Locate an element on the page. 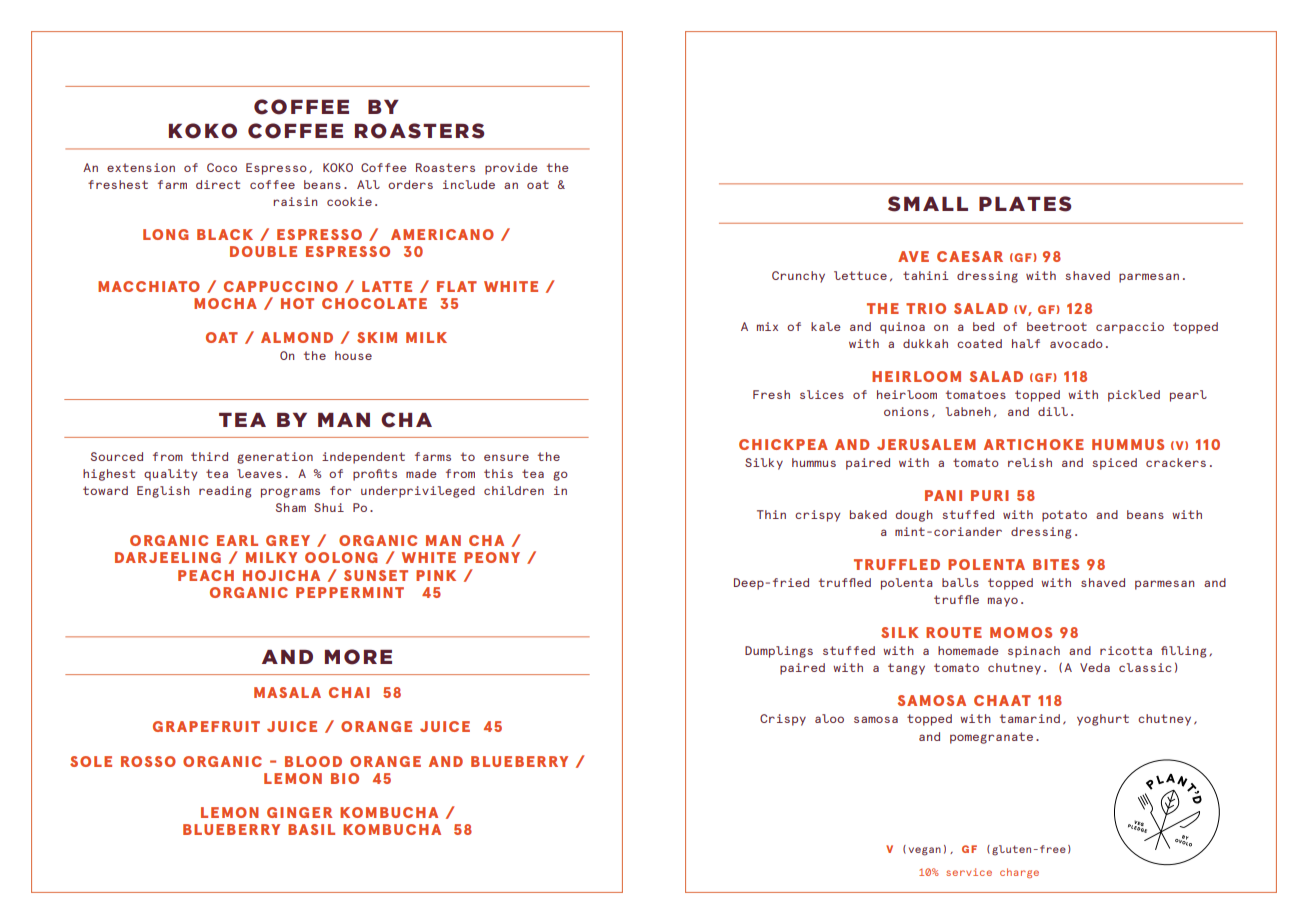 The width and height of the document is (1308, 924). provide is located at coordinates (511, 169).
